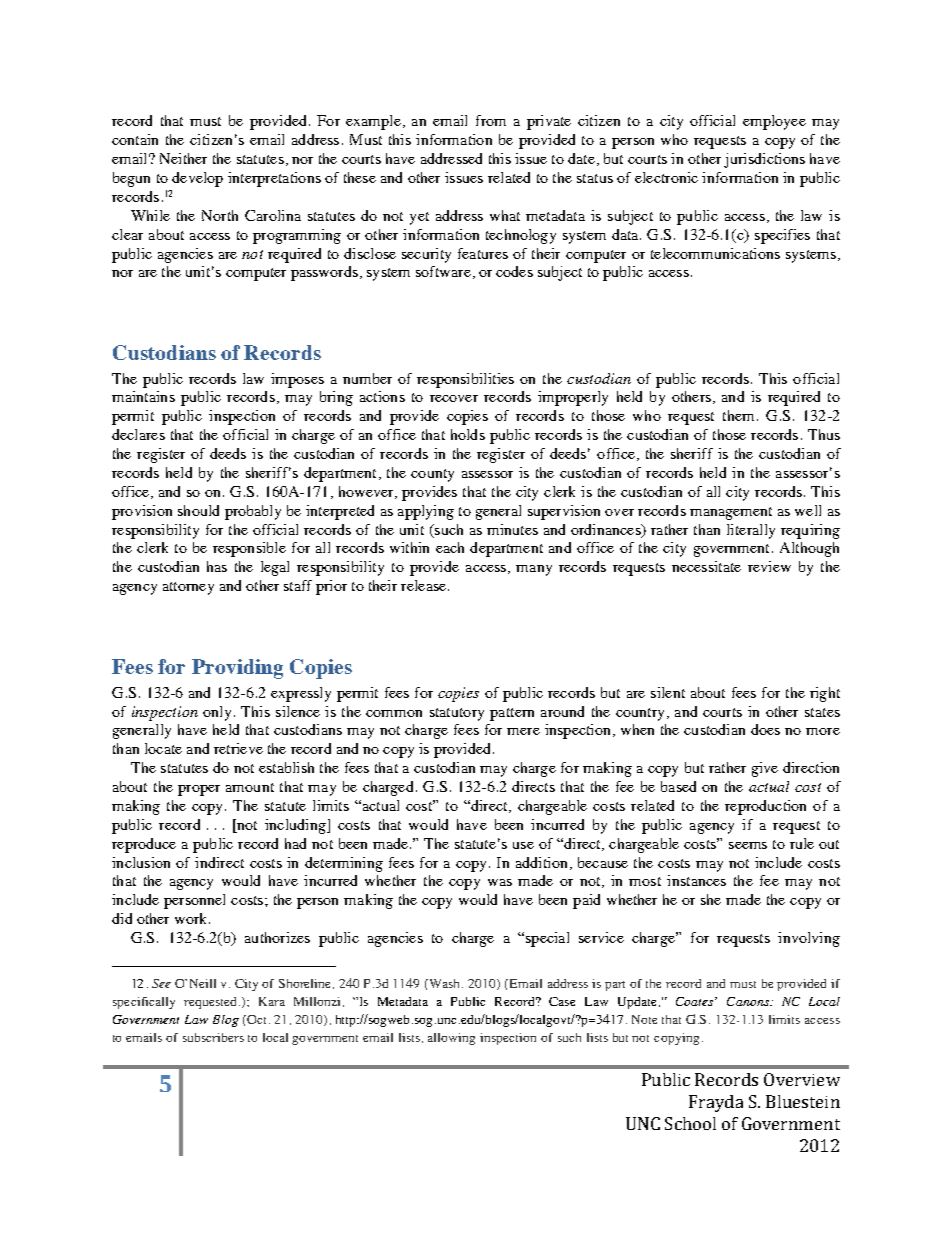  Describe the element at coordinates (668, 692) in the page. I see `silent` at that location.
